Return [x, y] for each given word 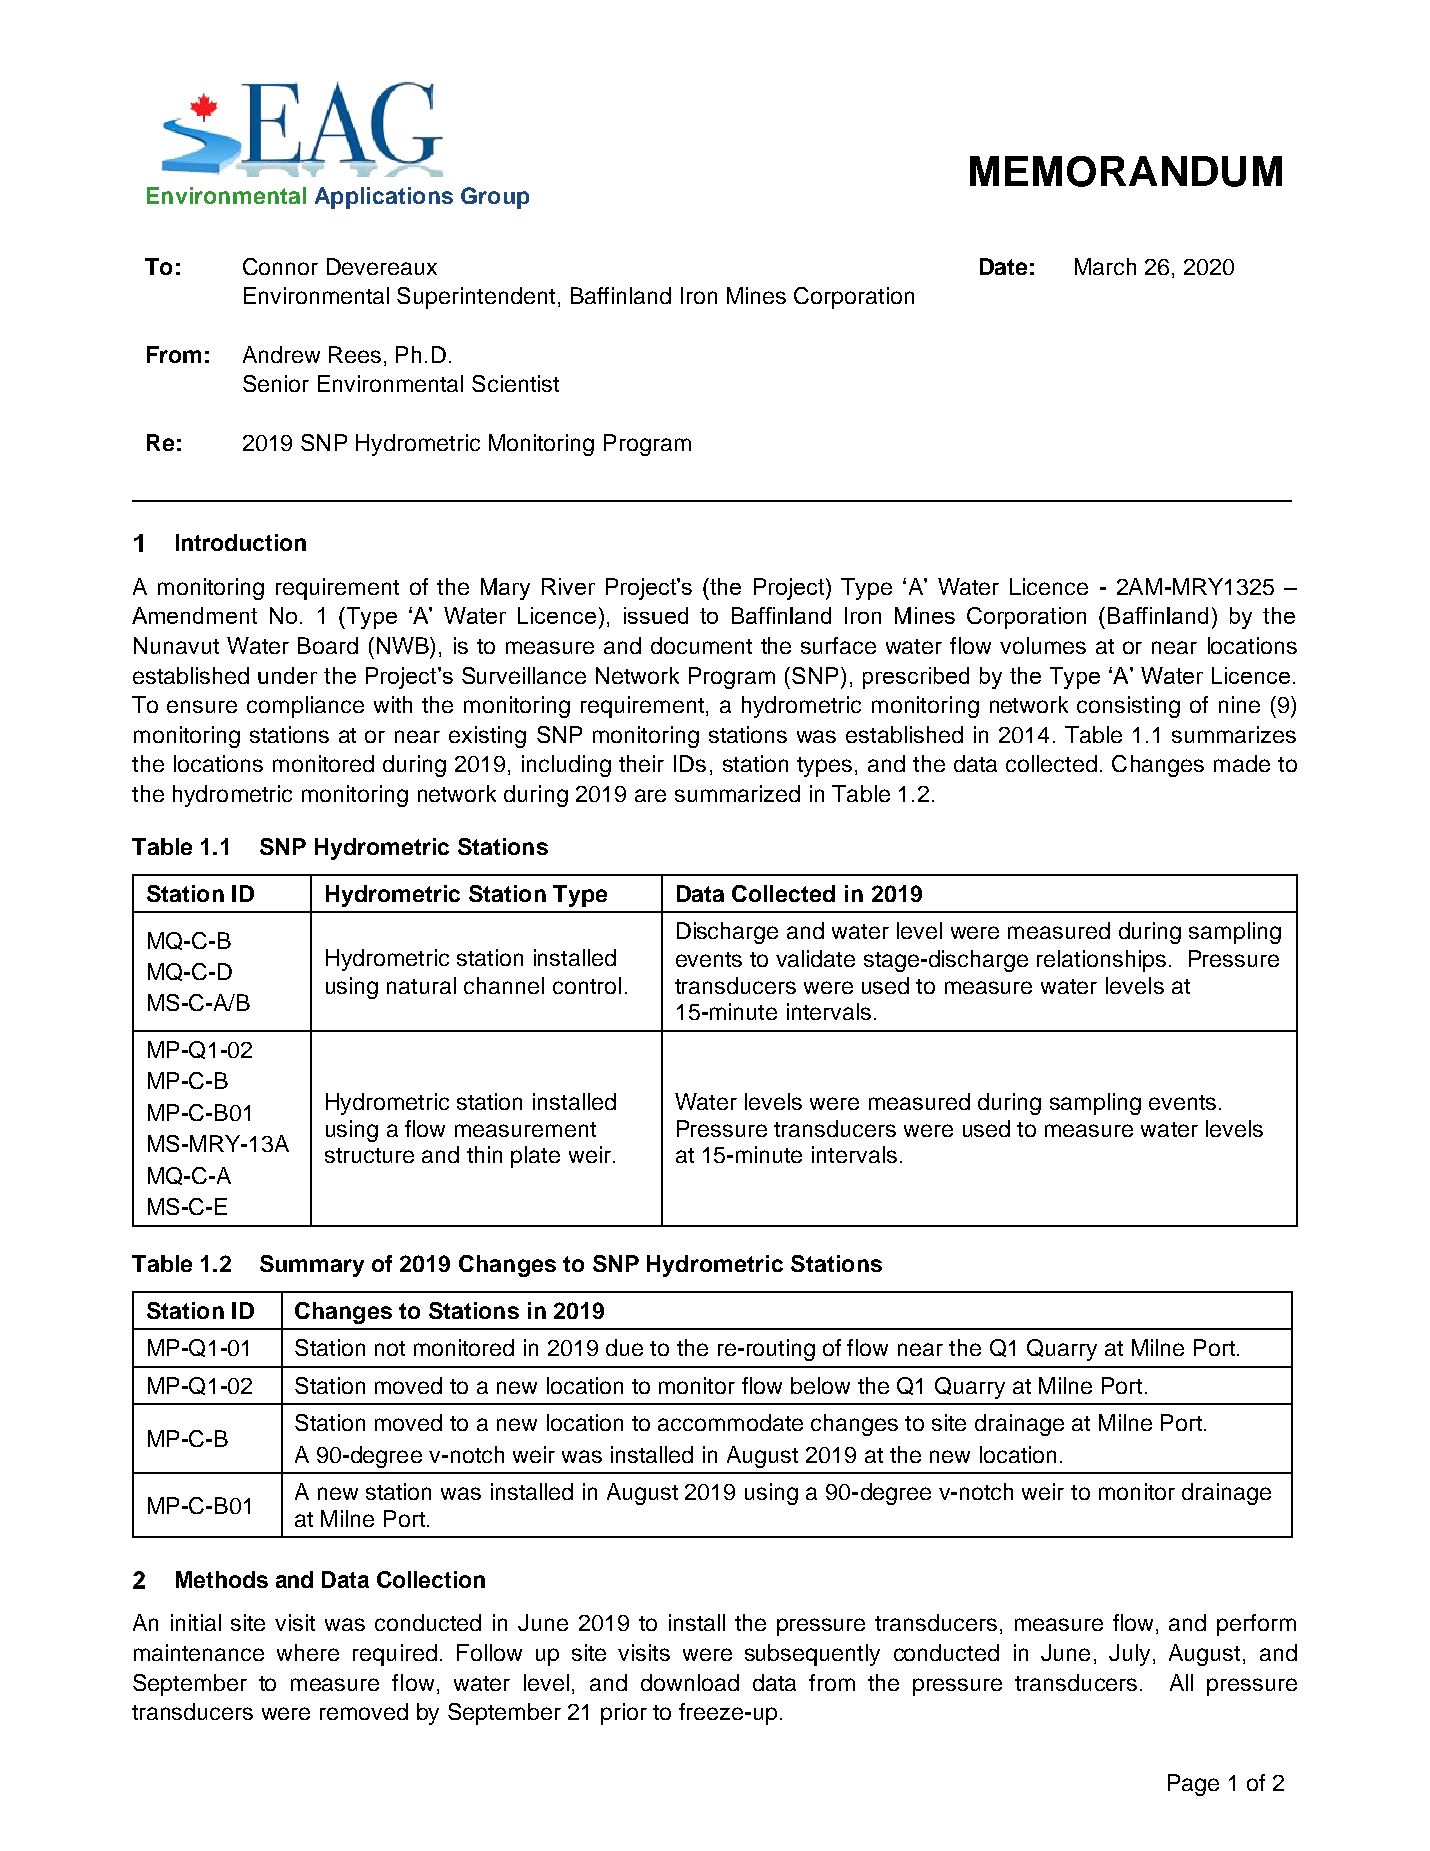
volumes [1043, 645]
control [587, 985]
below [820, 1385]
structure [369, 1155]
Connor [280, 266]
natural [421, 985]
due [624, 1347]
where [308, 1652]
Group [495, 198]
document [701, 645]
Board [328, 645]
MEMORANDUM [1126, 171]
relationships [1101, 961]
